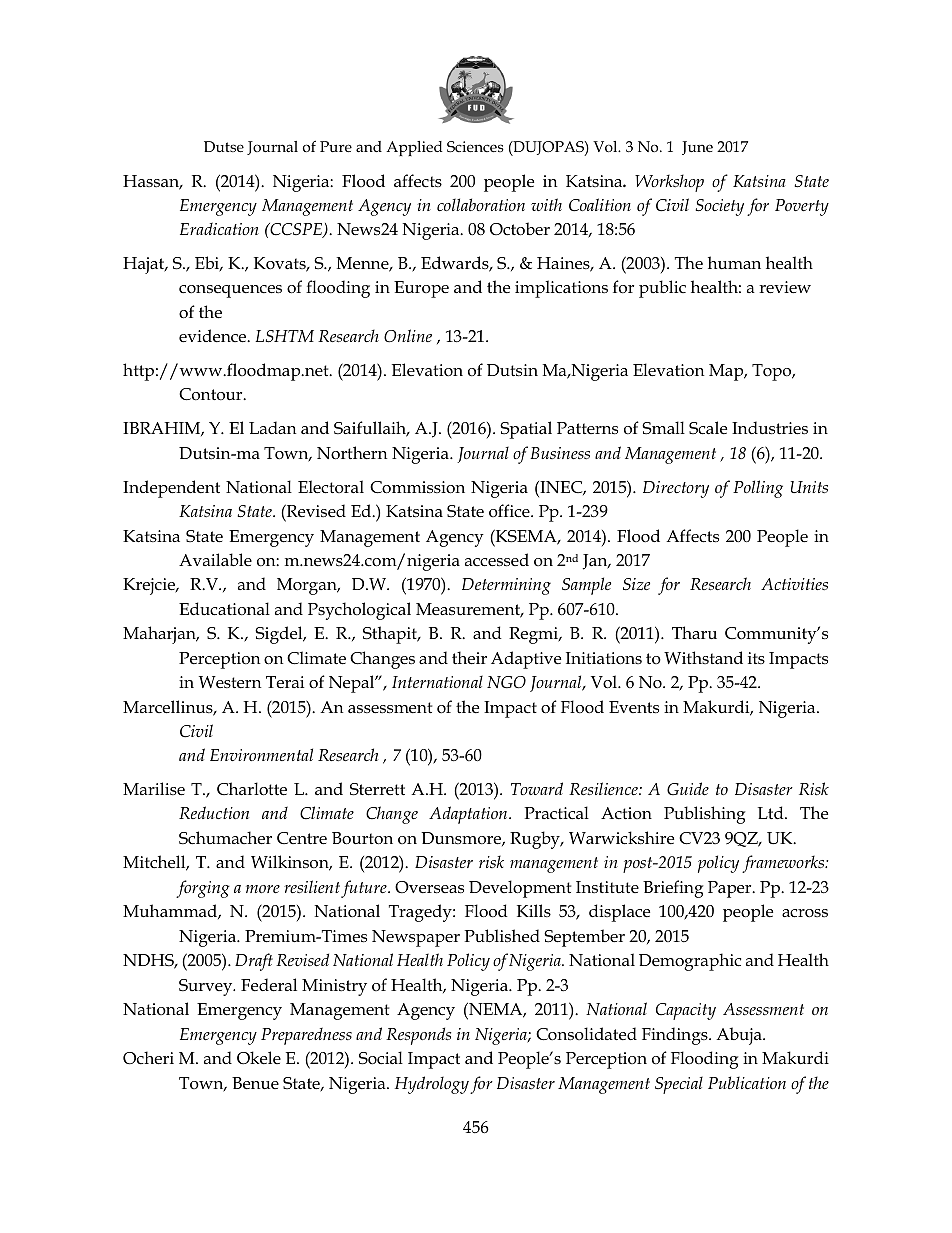  Describe the element at coordinates (537, 788) in the document. I see `Toward` at that location.
